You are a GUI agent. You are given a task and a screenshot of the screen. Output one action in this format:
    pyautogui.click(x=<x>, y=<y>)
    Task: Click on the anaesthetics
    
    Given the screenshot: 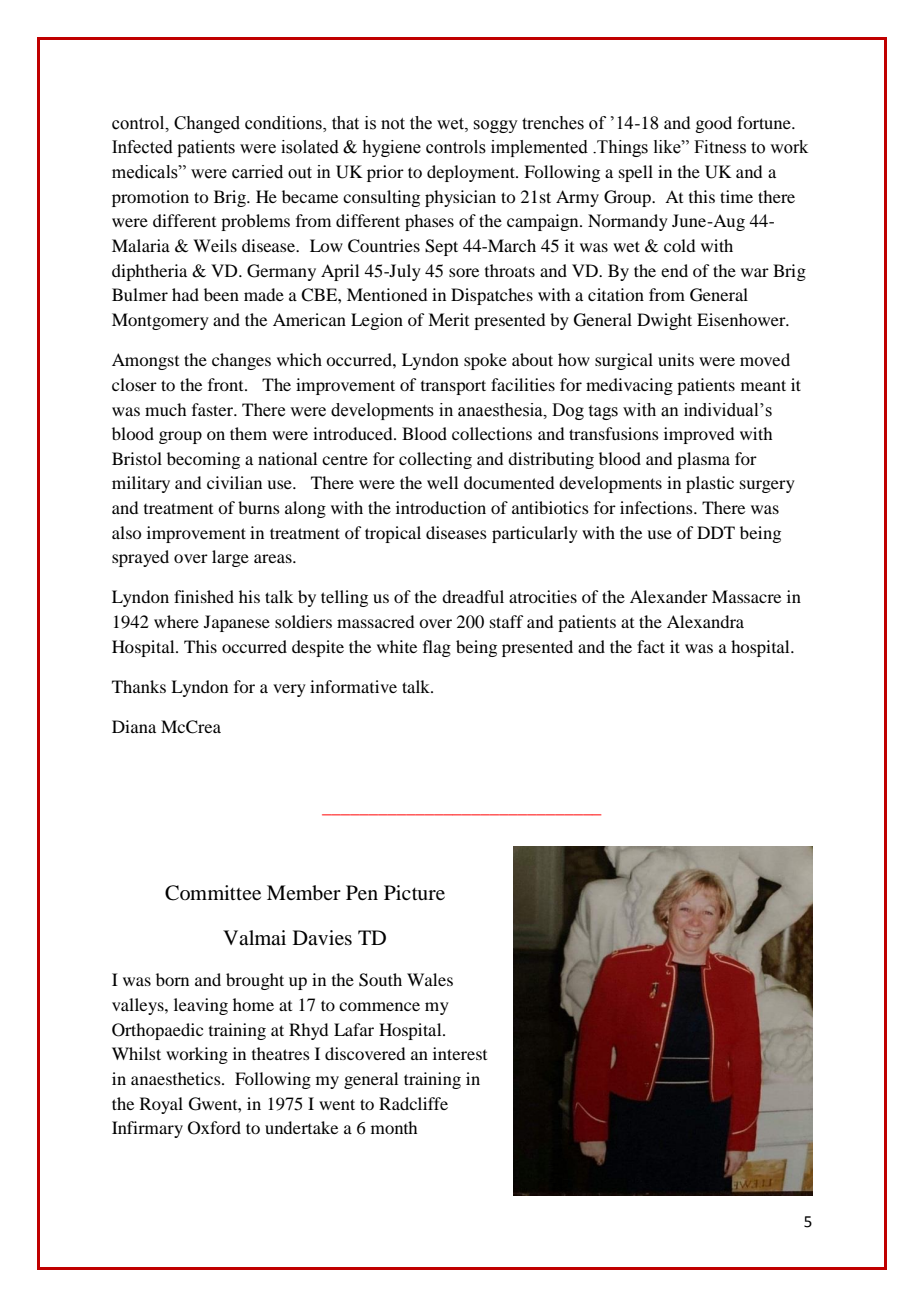 What is the action you would take?
    pyautogui.click(x=177, y=1078)
